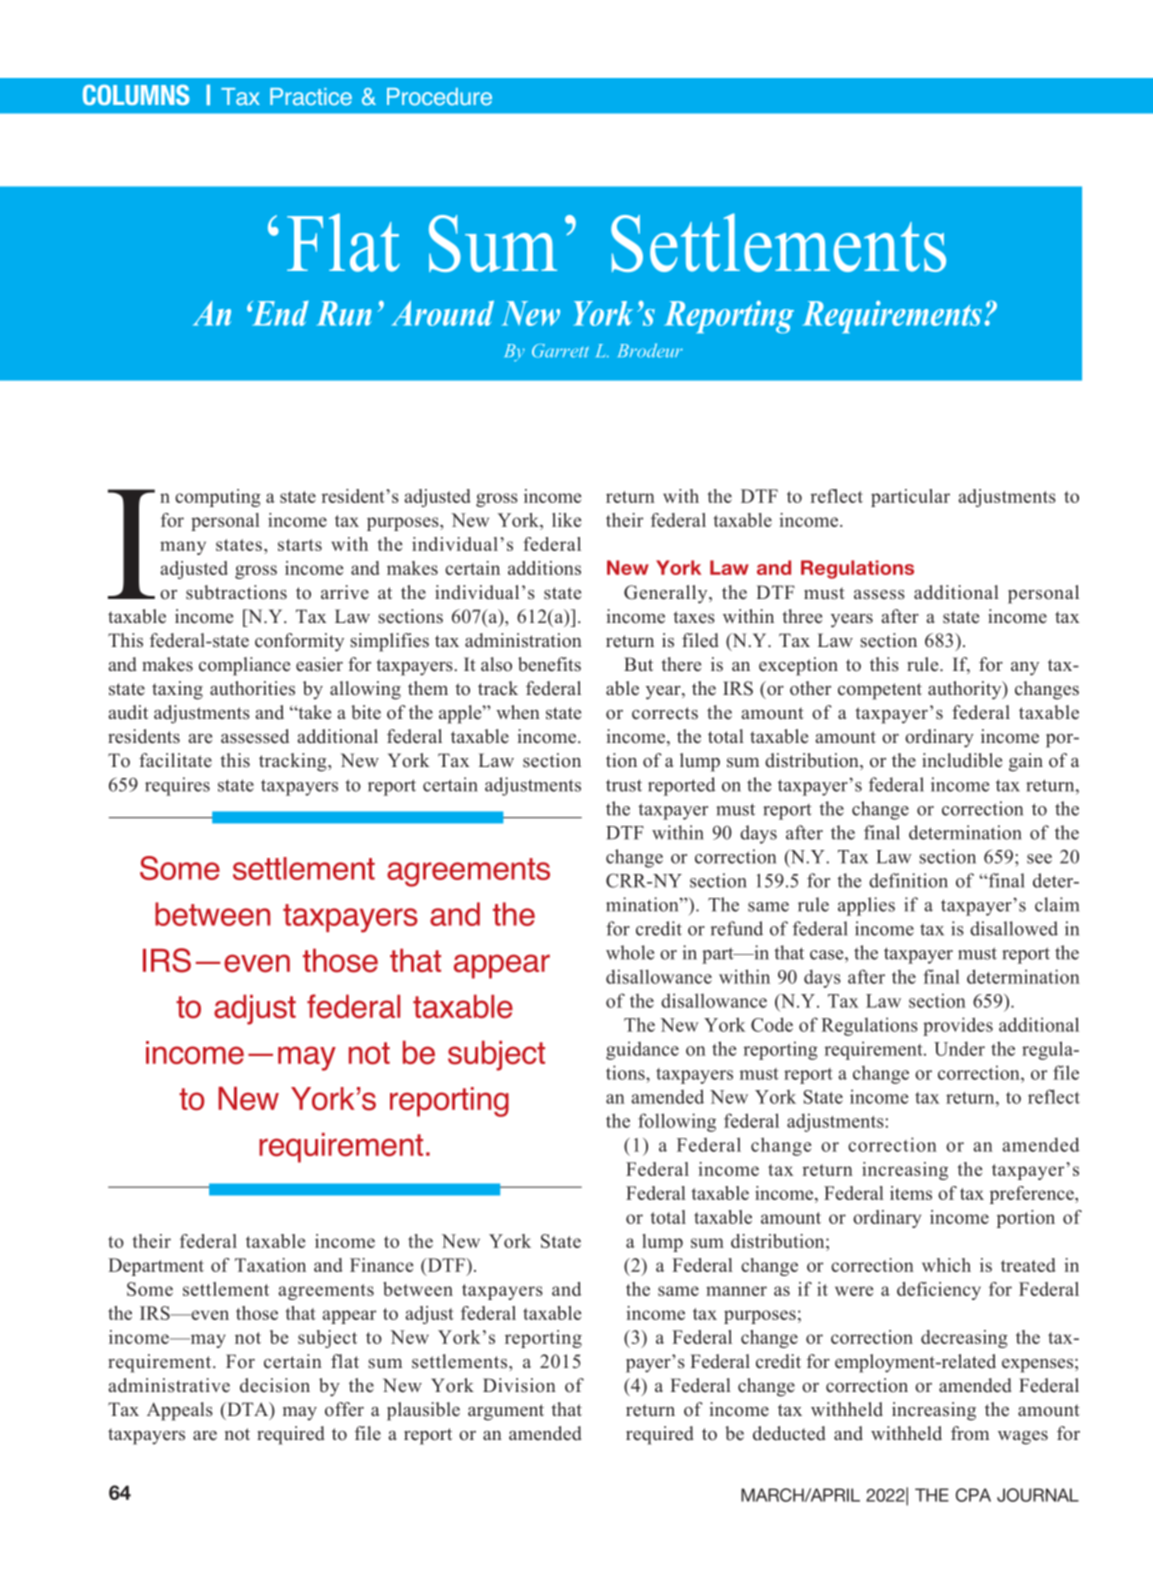 Image resolution: width=1153 pixels, height=1569 pixels. I want to click on many, so click(183, 548).
